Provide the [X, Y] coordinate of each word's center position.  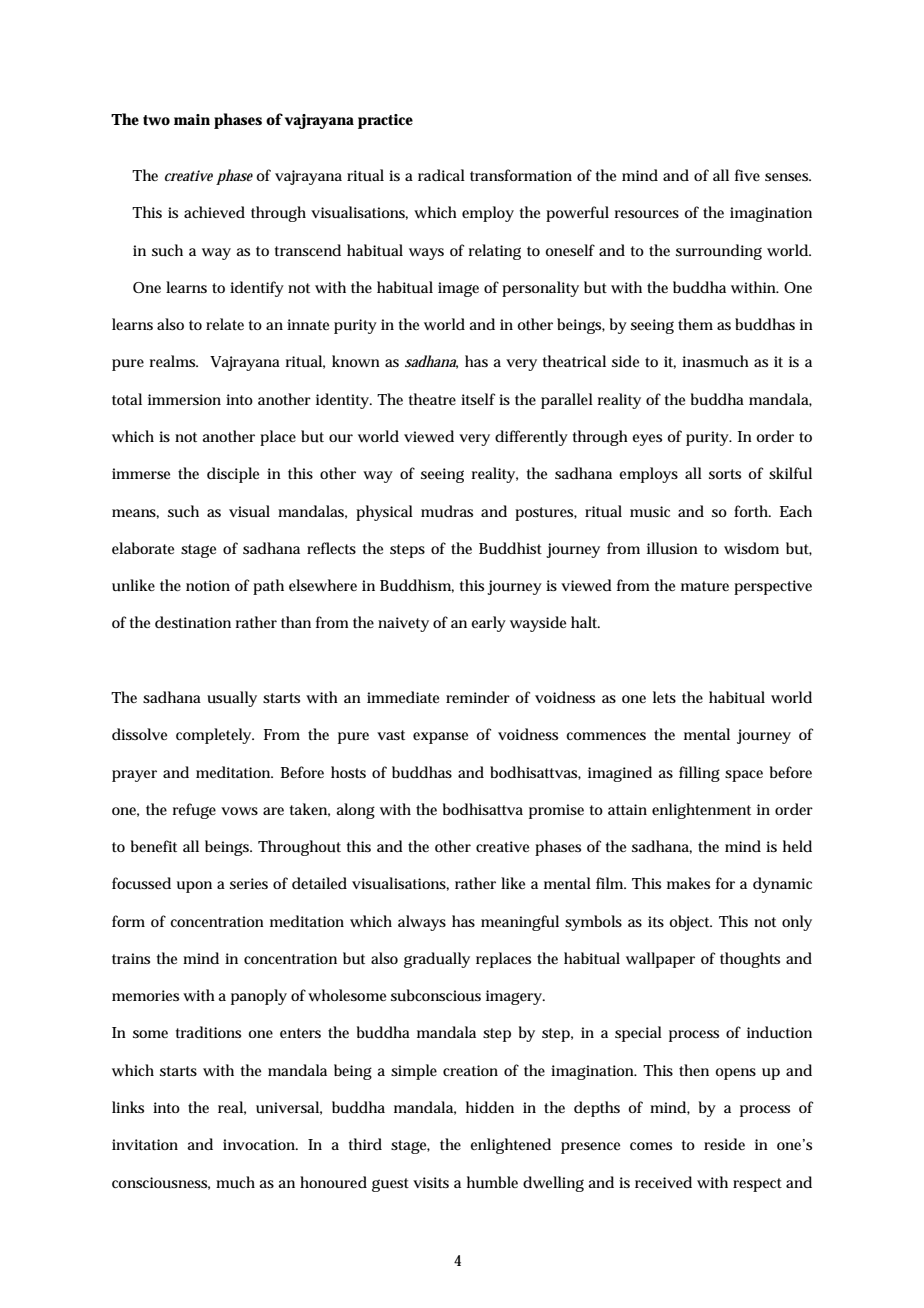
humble [492, 1182]
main [192, 119]
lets [664, 697]
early [488, 624]
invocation [260, 1144]
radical [441, 175]
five [747, 175]
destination [193, 622]
